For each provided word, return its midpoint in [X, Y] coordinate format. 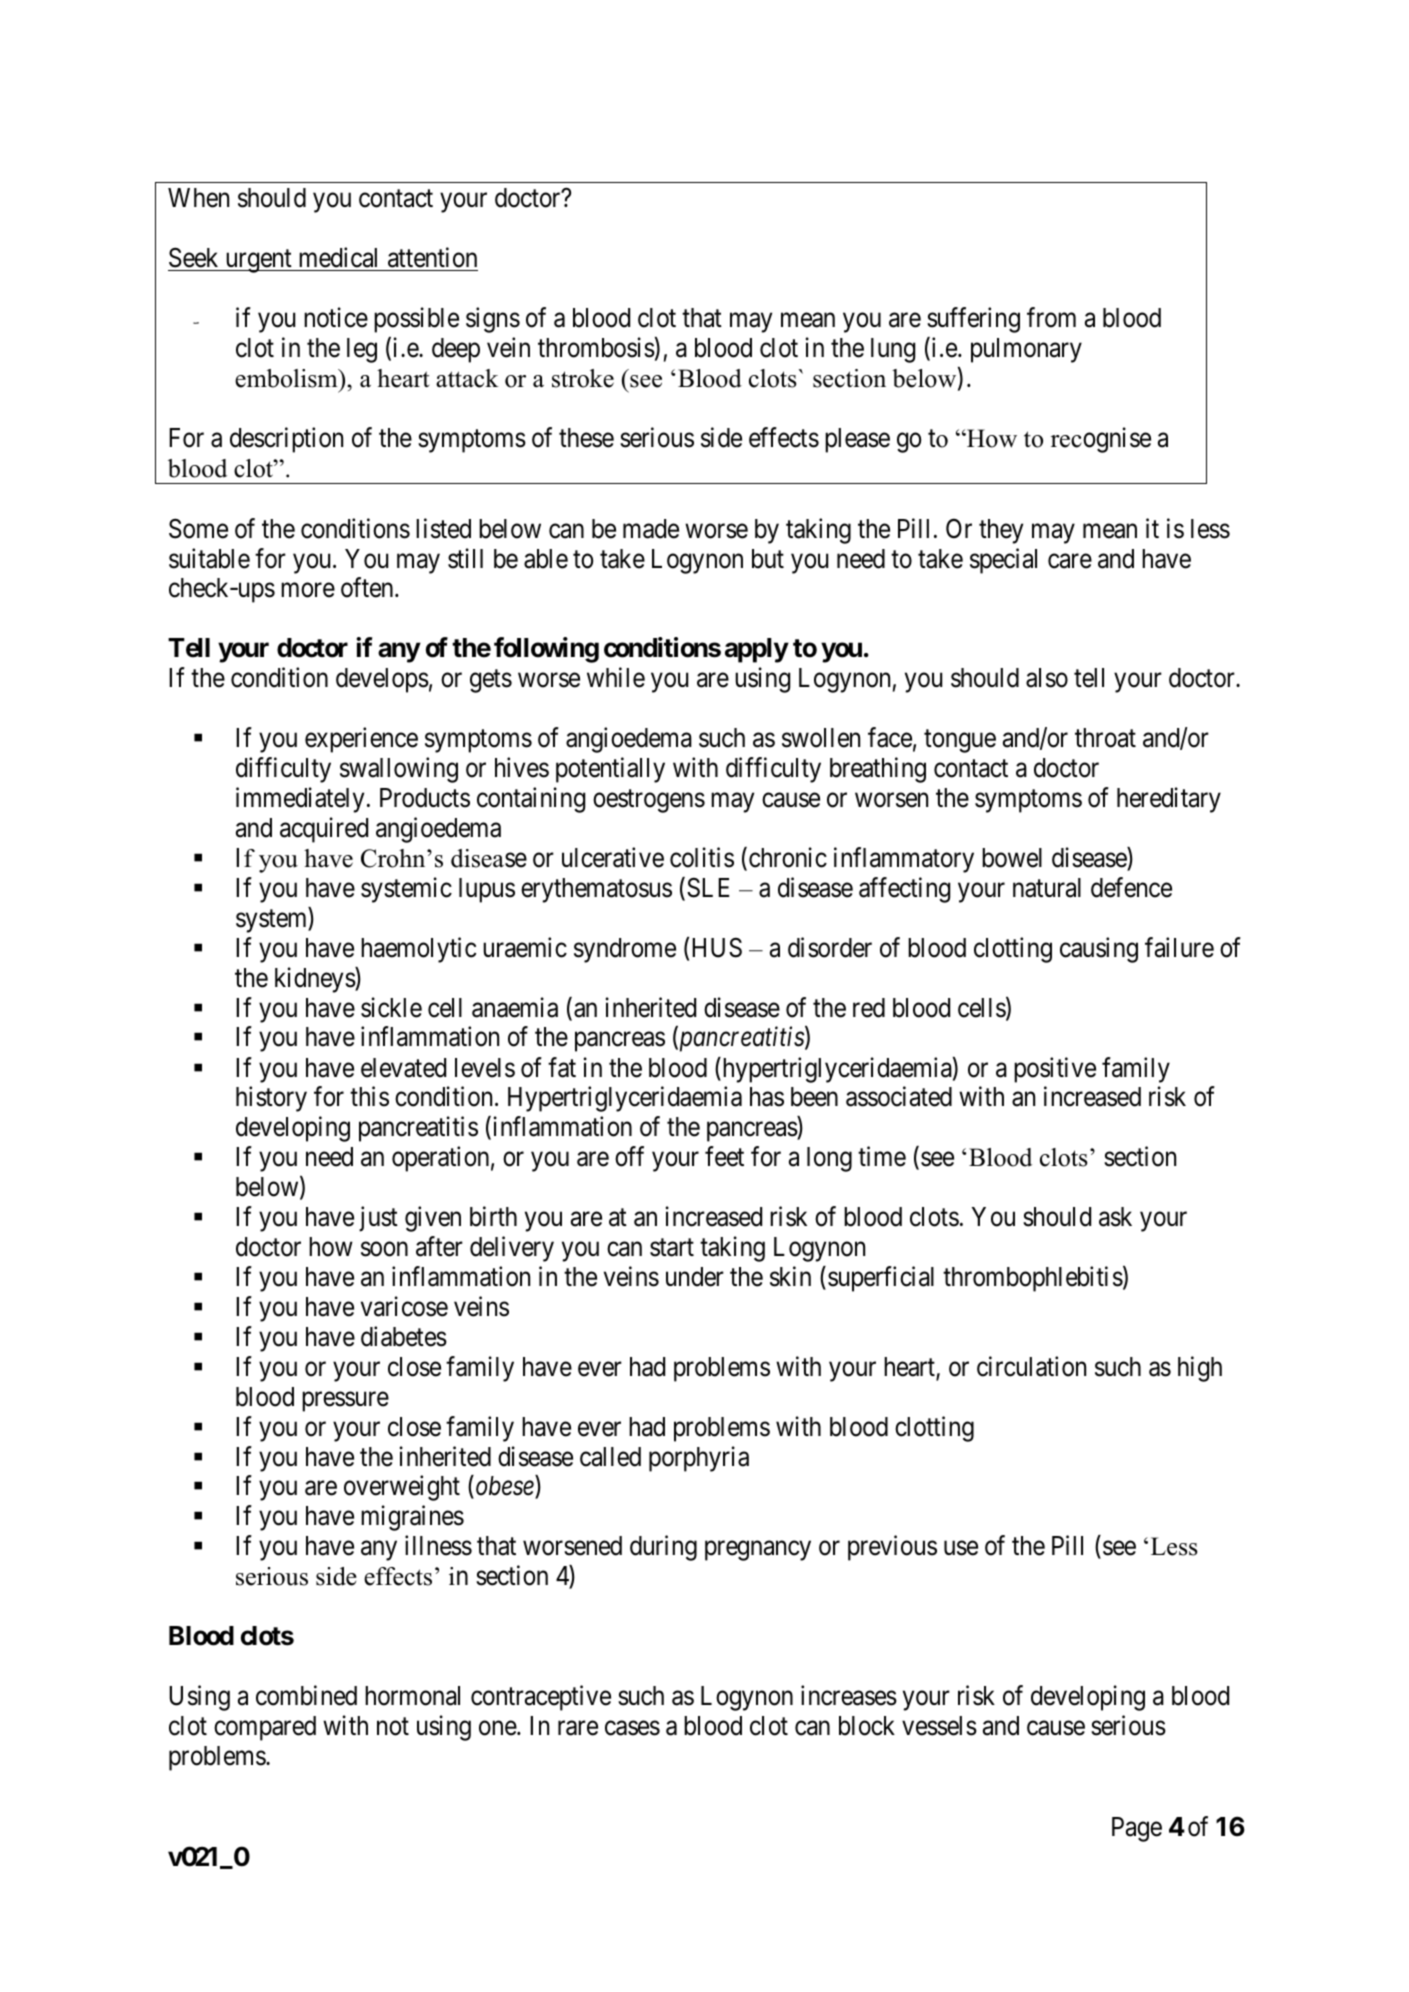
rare [578, 1728]
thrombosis [596, 347]
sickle [391, 1007]
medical [338, 257]
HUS [717, 947]
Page [1137, 1829]
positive [1055, 1070]
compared [265, 1728]
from [1051, 317]
